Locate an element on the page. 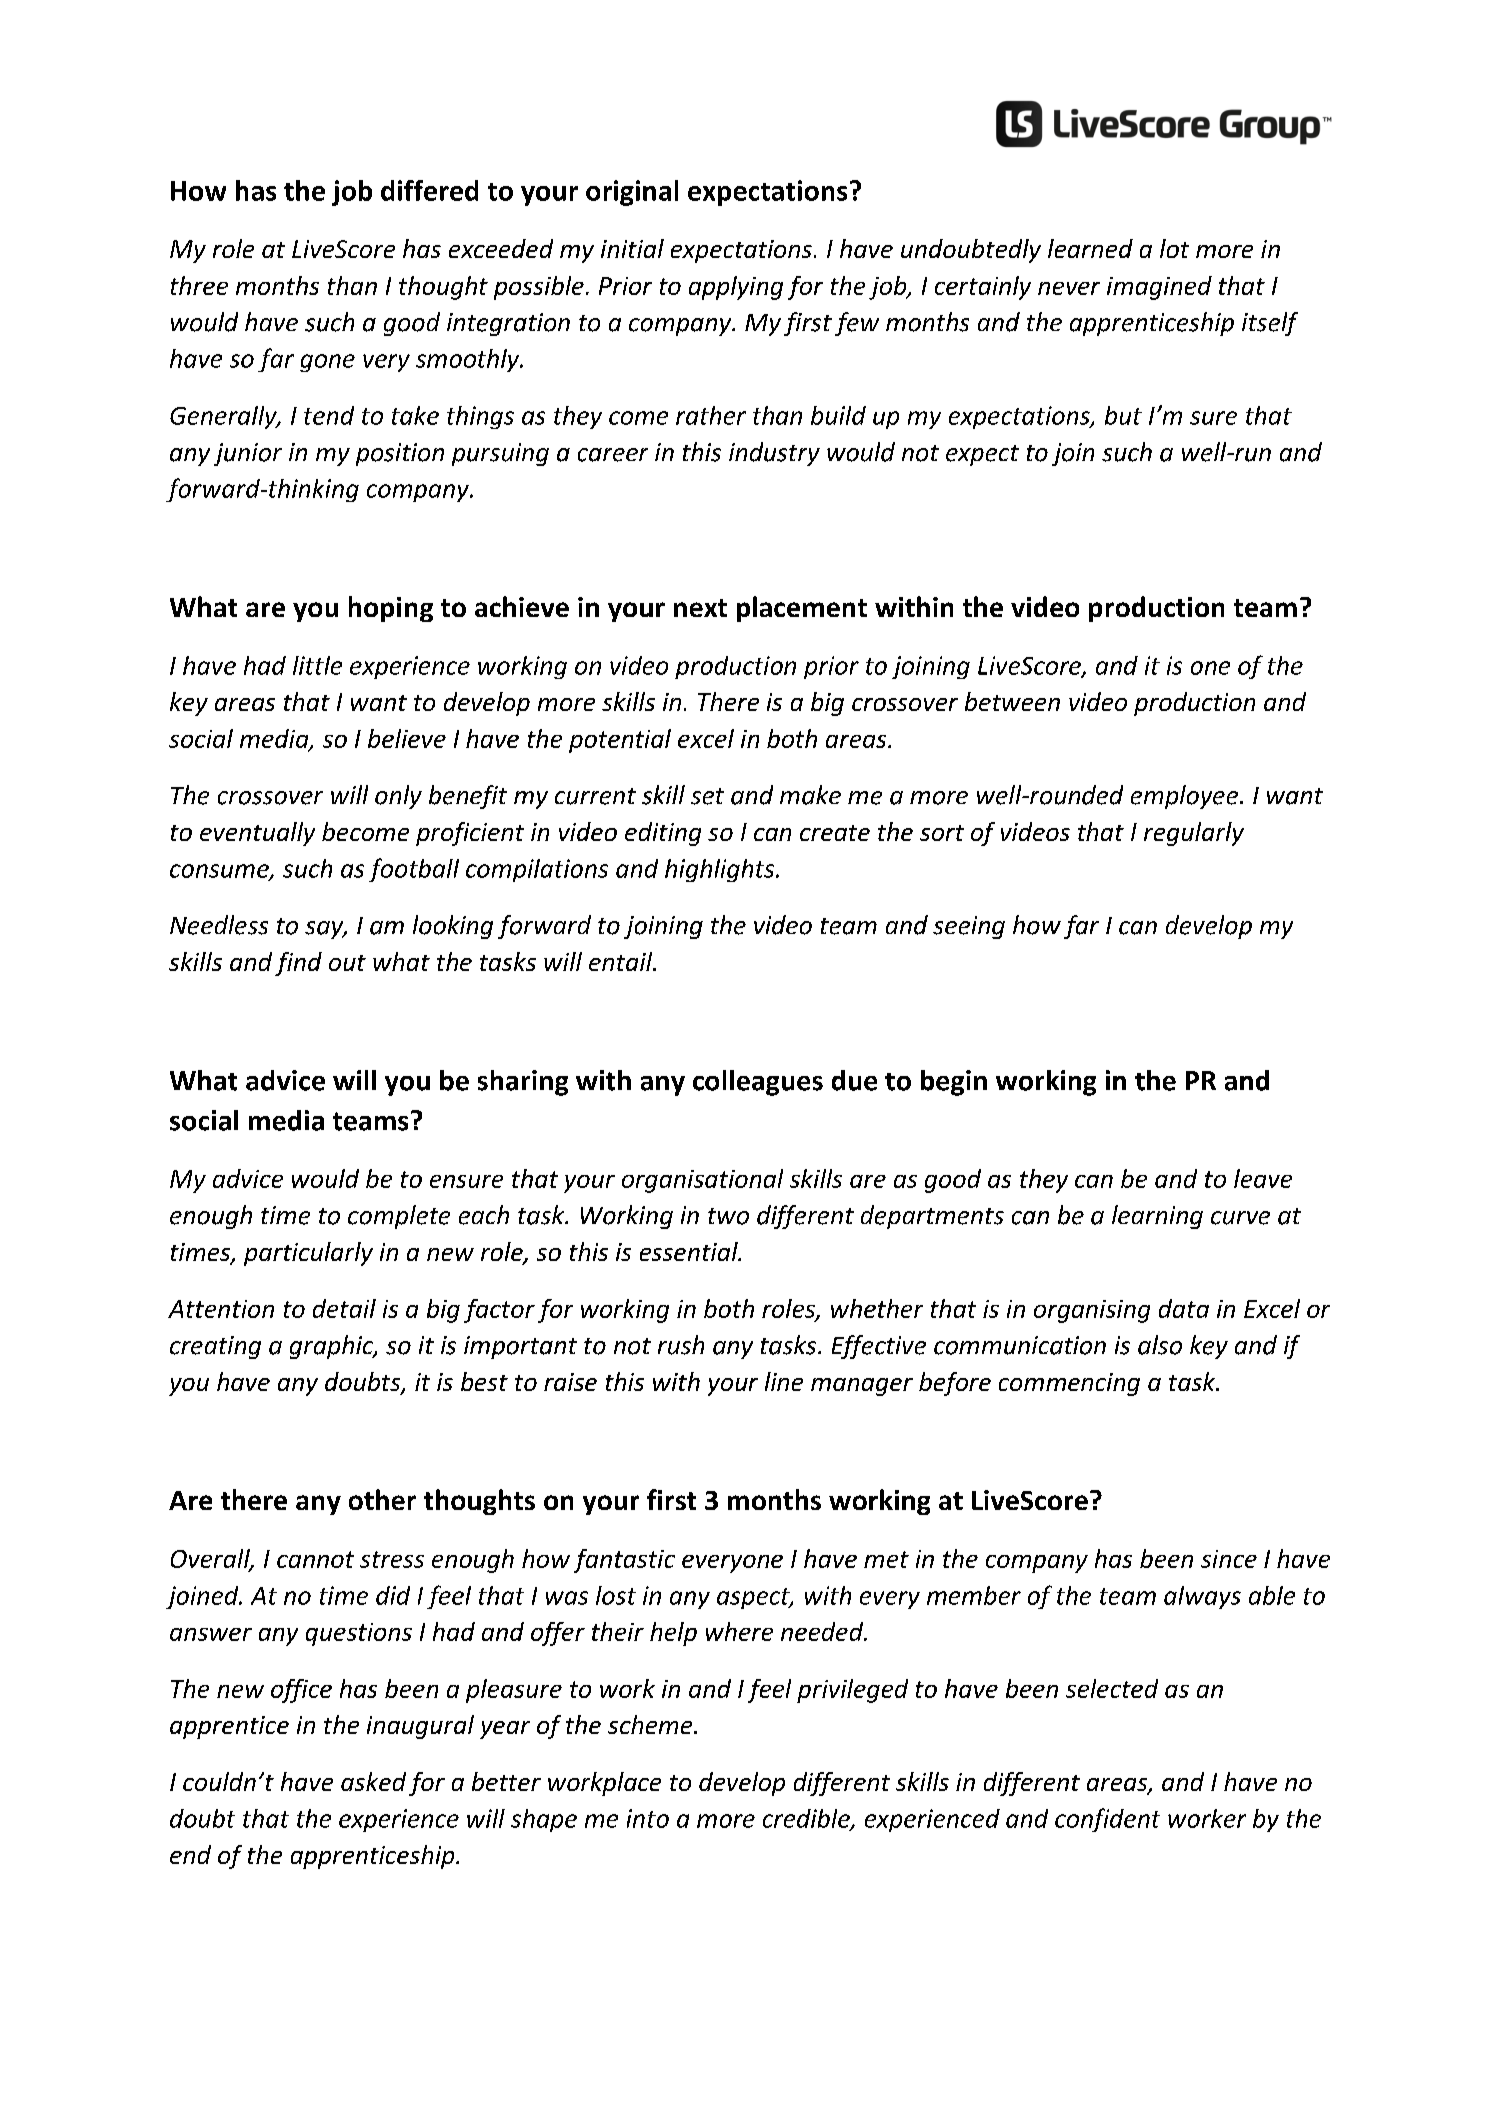 This document has height=2125, width=1504. asked is located at coordinates (373, 1781).
